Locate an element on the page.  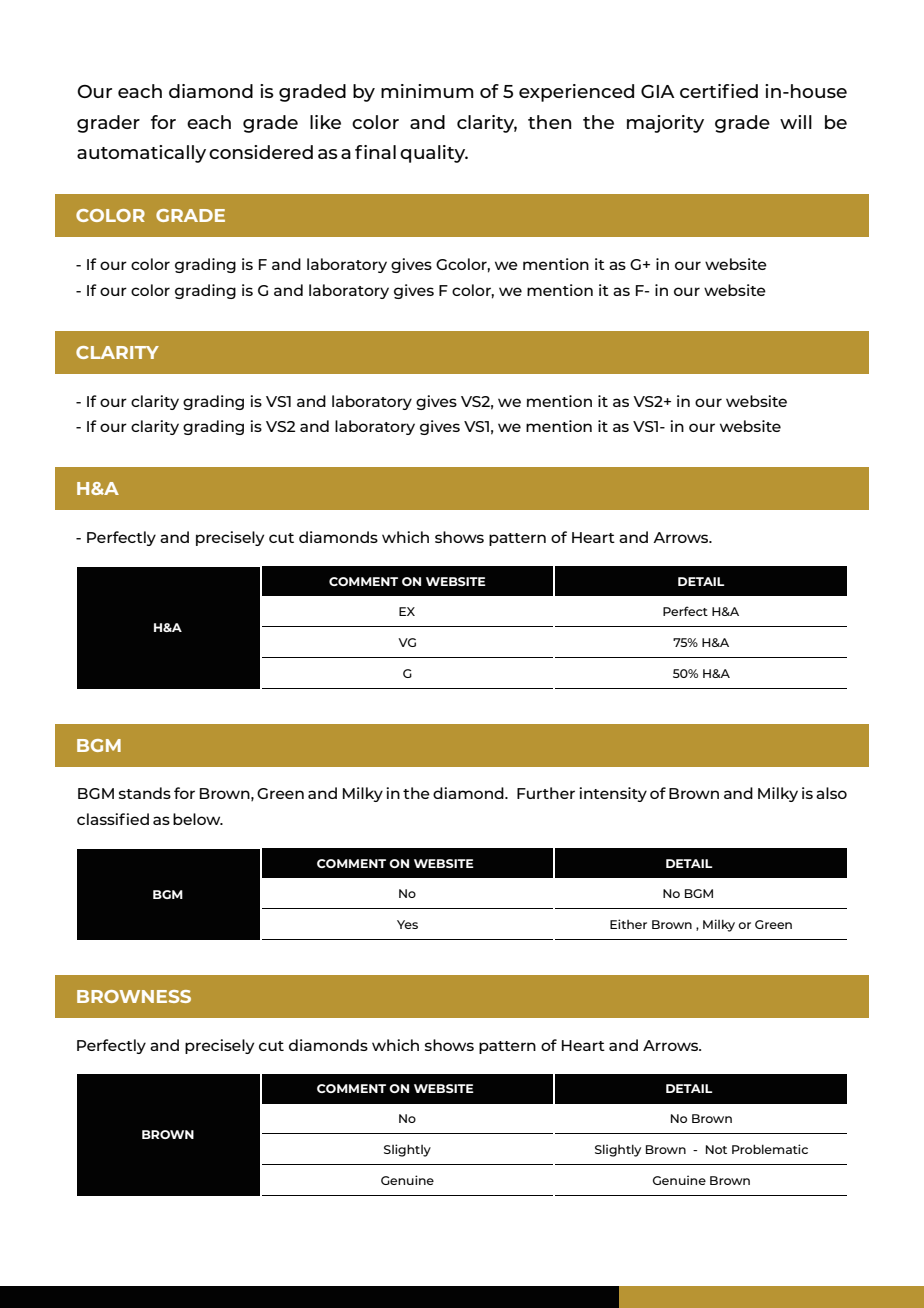
Not is located at coordinates (716, 1149).
